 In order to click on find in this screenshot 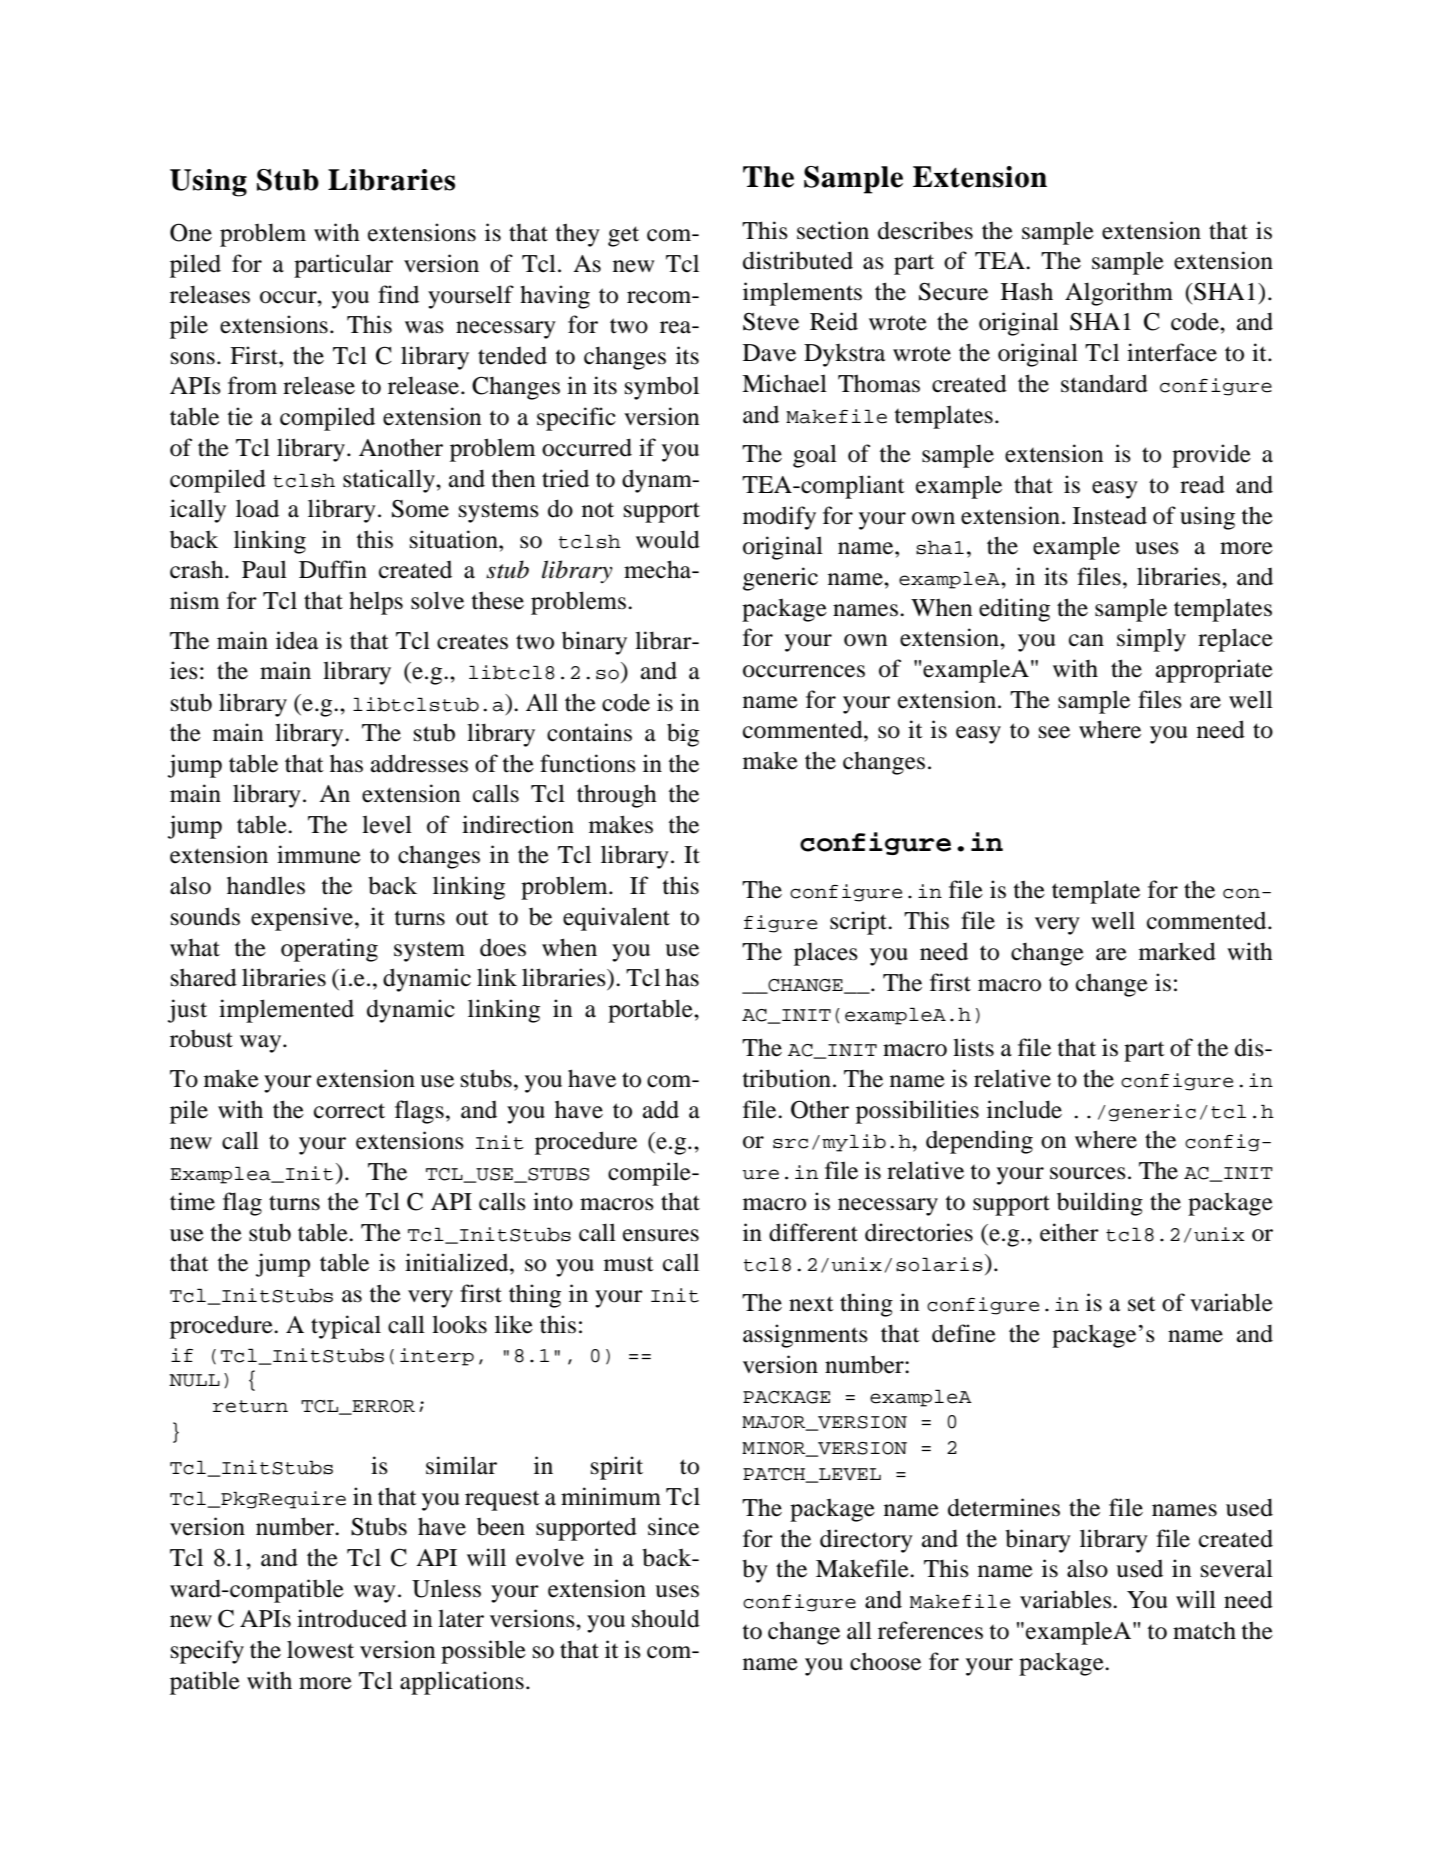, I will do `click(398, 294)`.
